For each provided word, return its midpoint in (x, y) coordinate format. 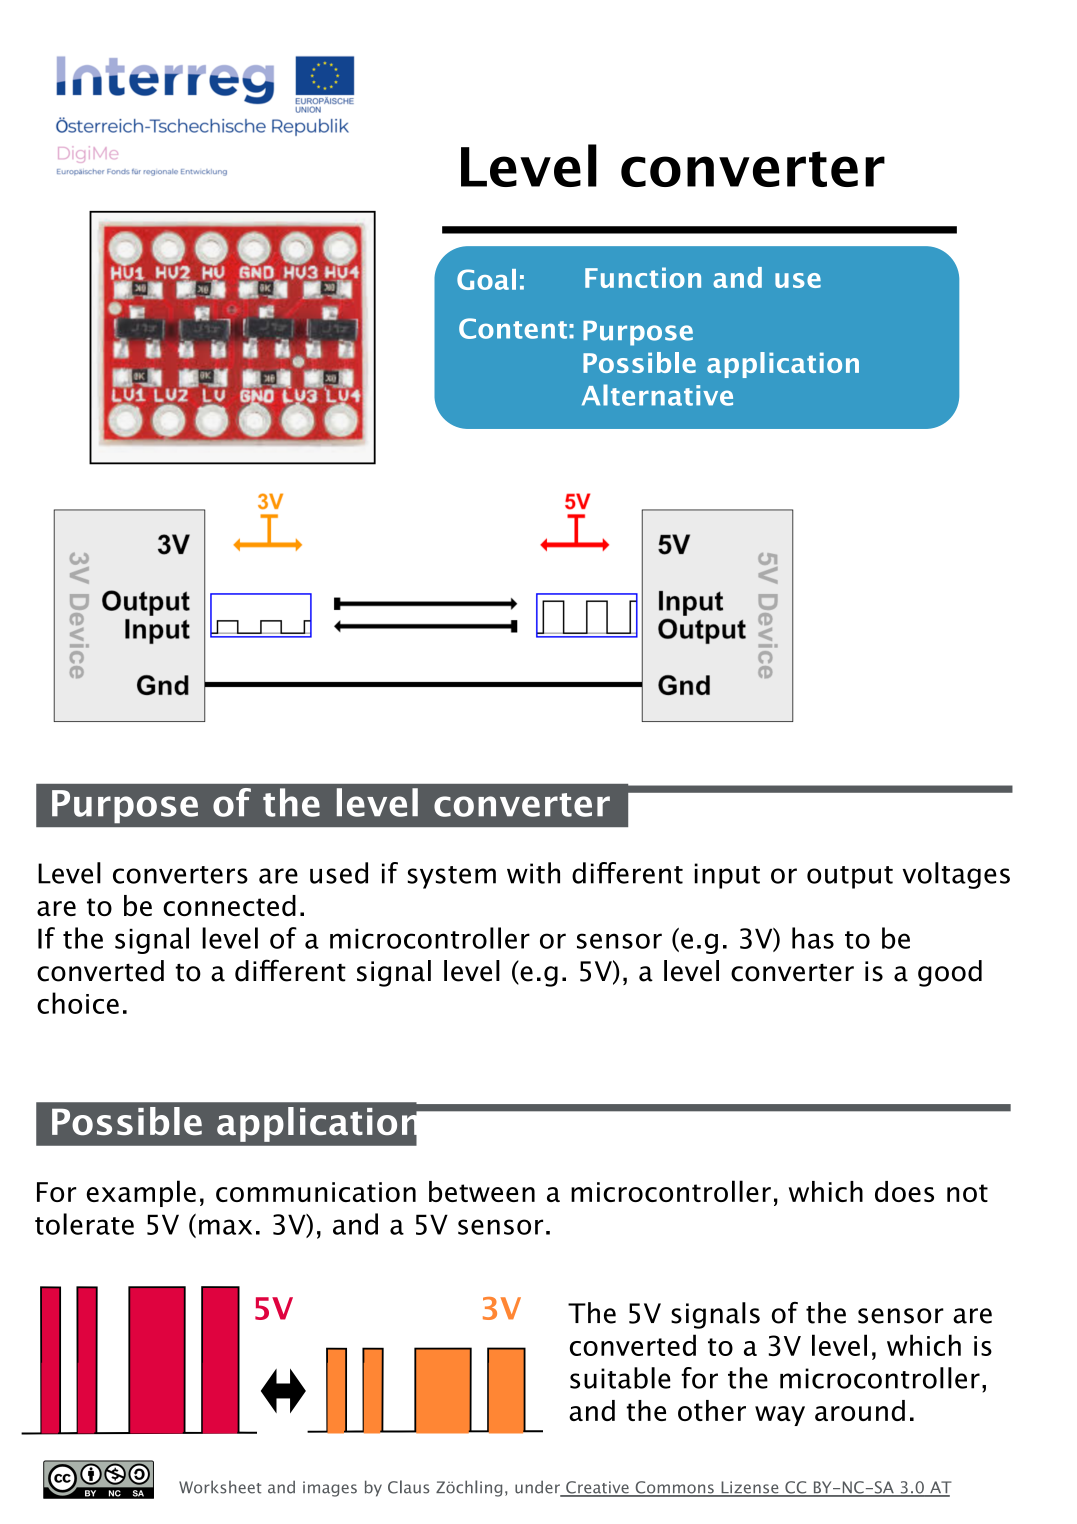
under (538, 1488)
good (950, 973)
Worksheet (220, 1487)
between (482, 1191)
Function (643, 277)
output (850, 877)
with (533, 873)
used (339, 873)
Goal (486, 279)
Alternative (657, 395)
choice (78, 1003)
